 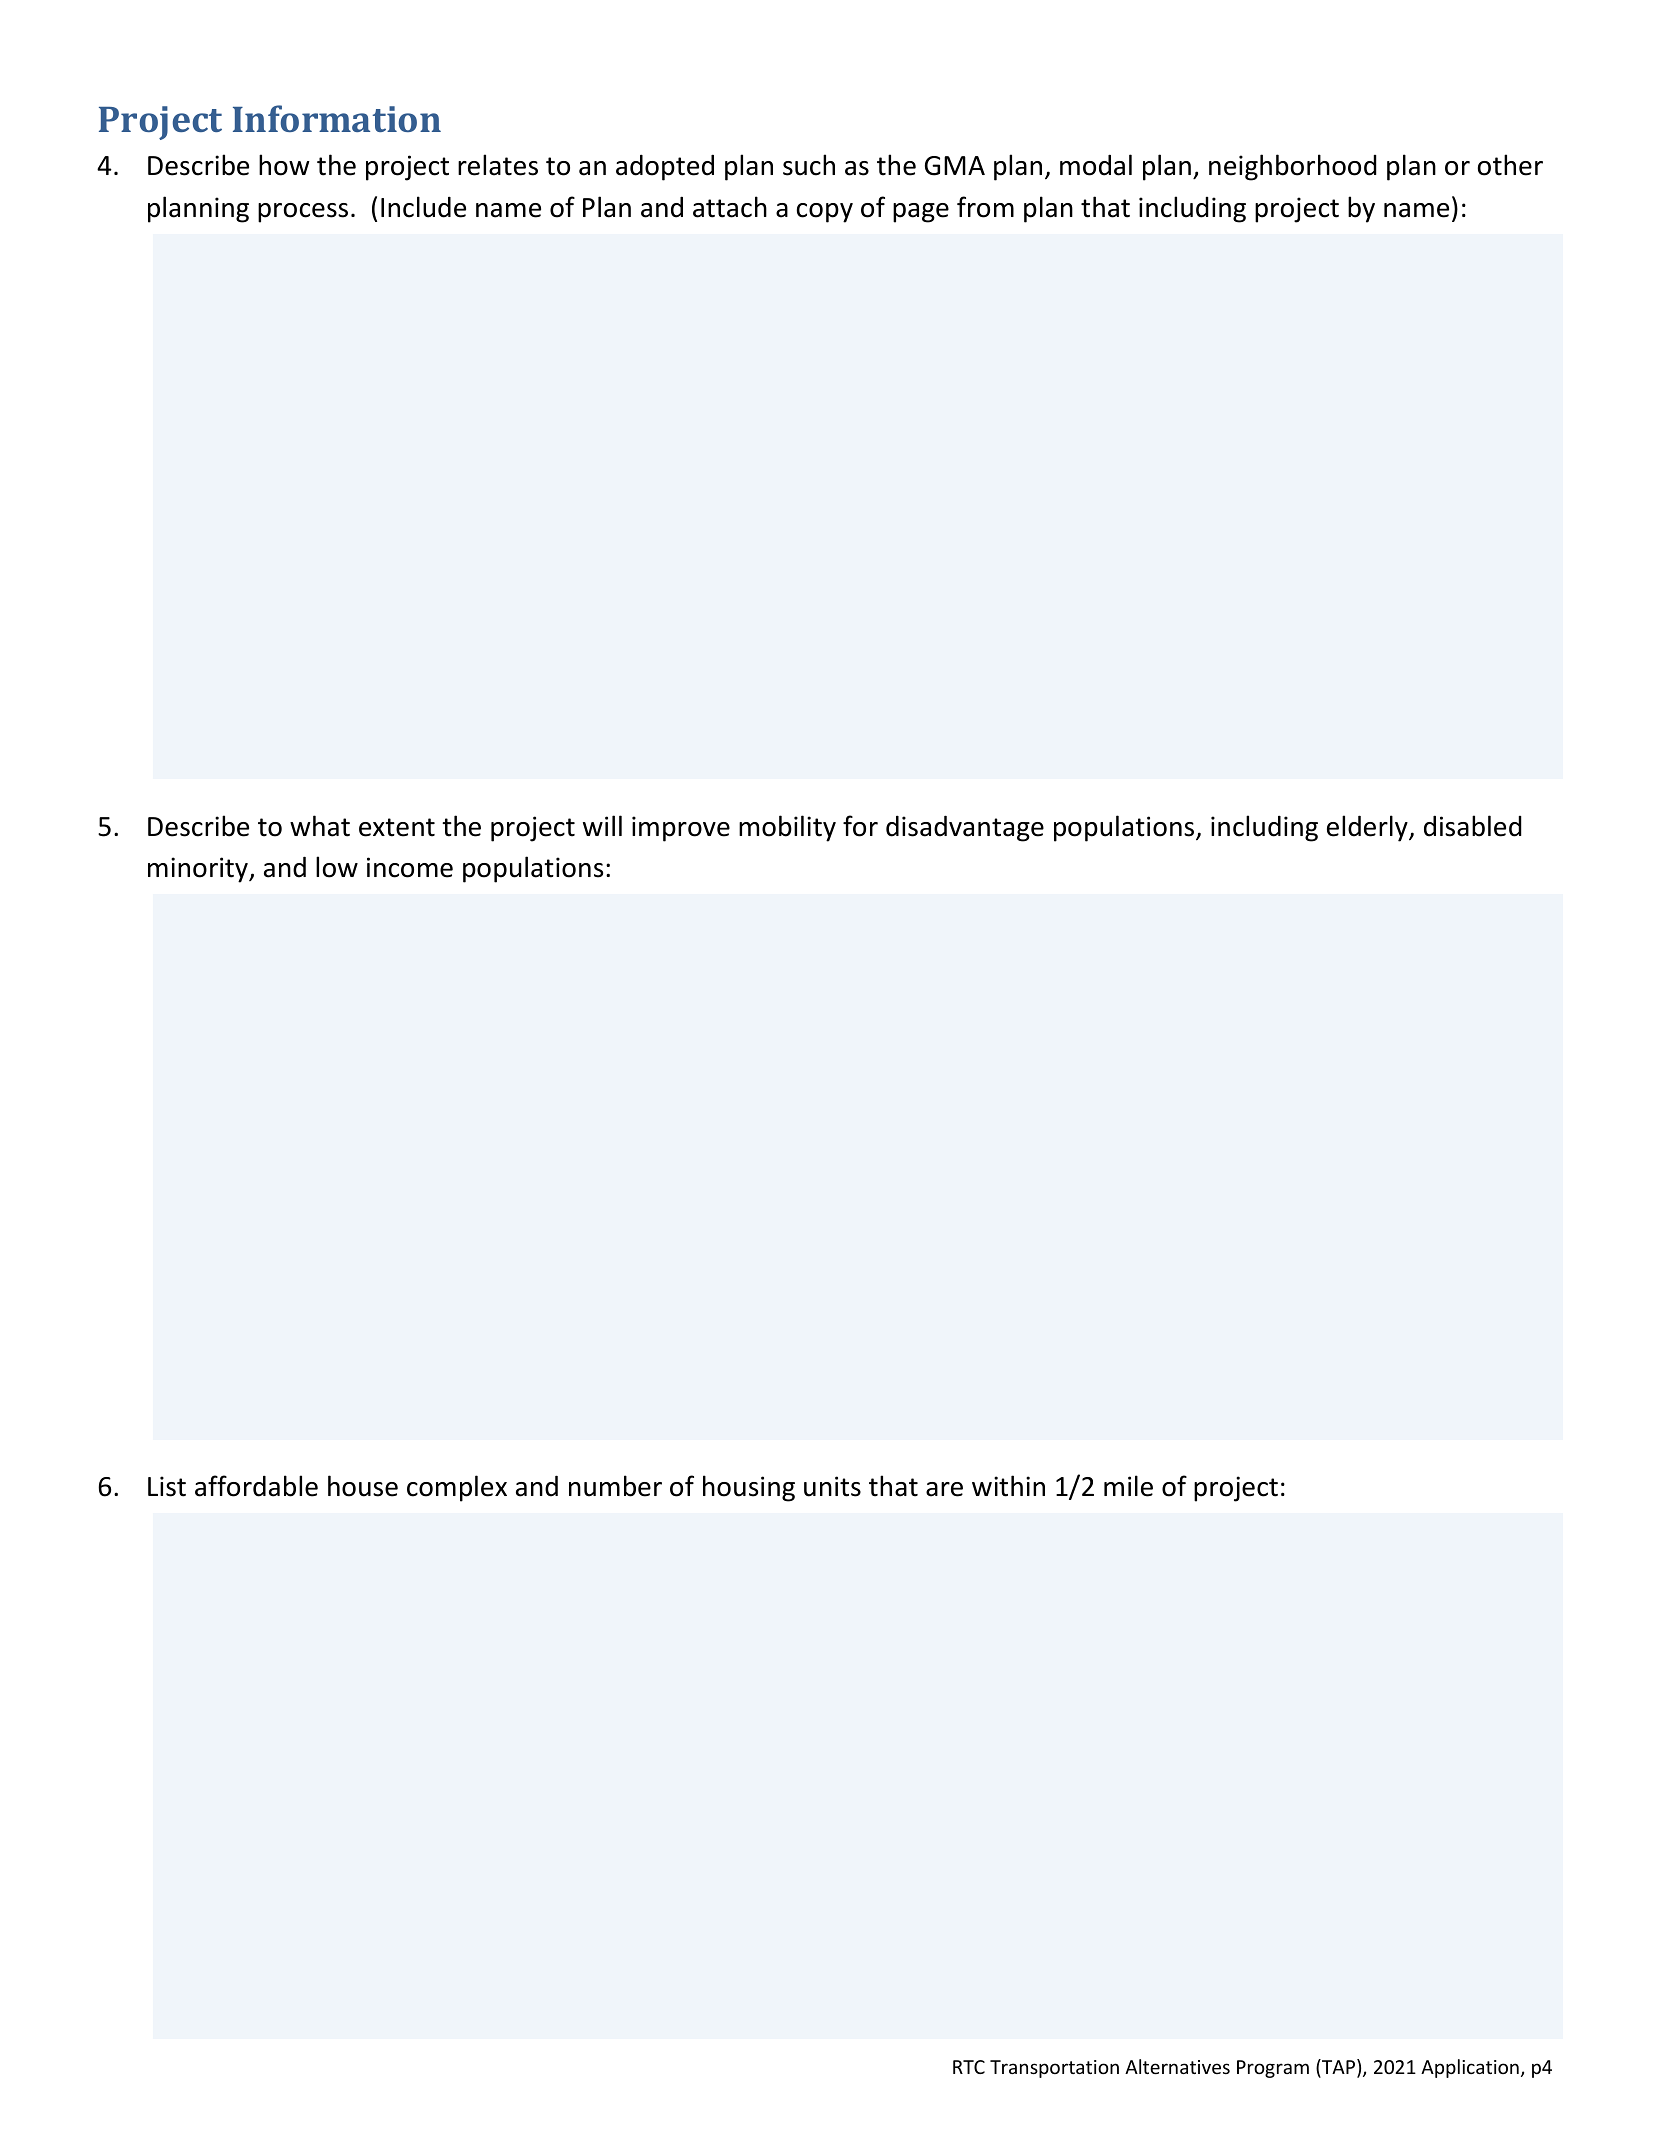 What do you see at coordinates (832, 1486) in the page?
I see `units` at bounding box center [832, 1486].
